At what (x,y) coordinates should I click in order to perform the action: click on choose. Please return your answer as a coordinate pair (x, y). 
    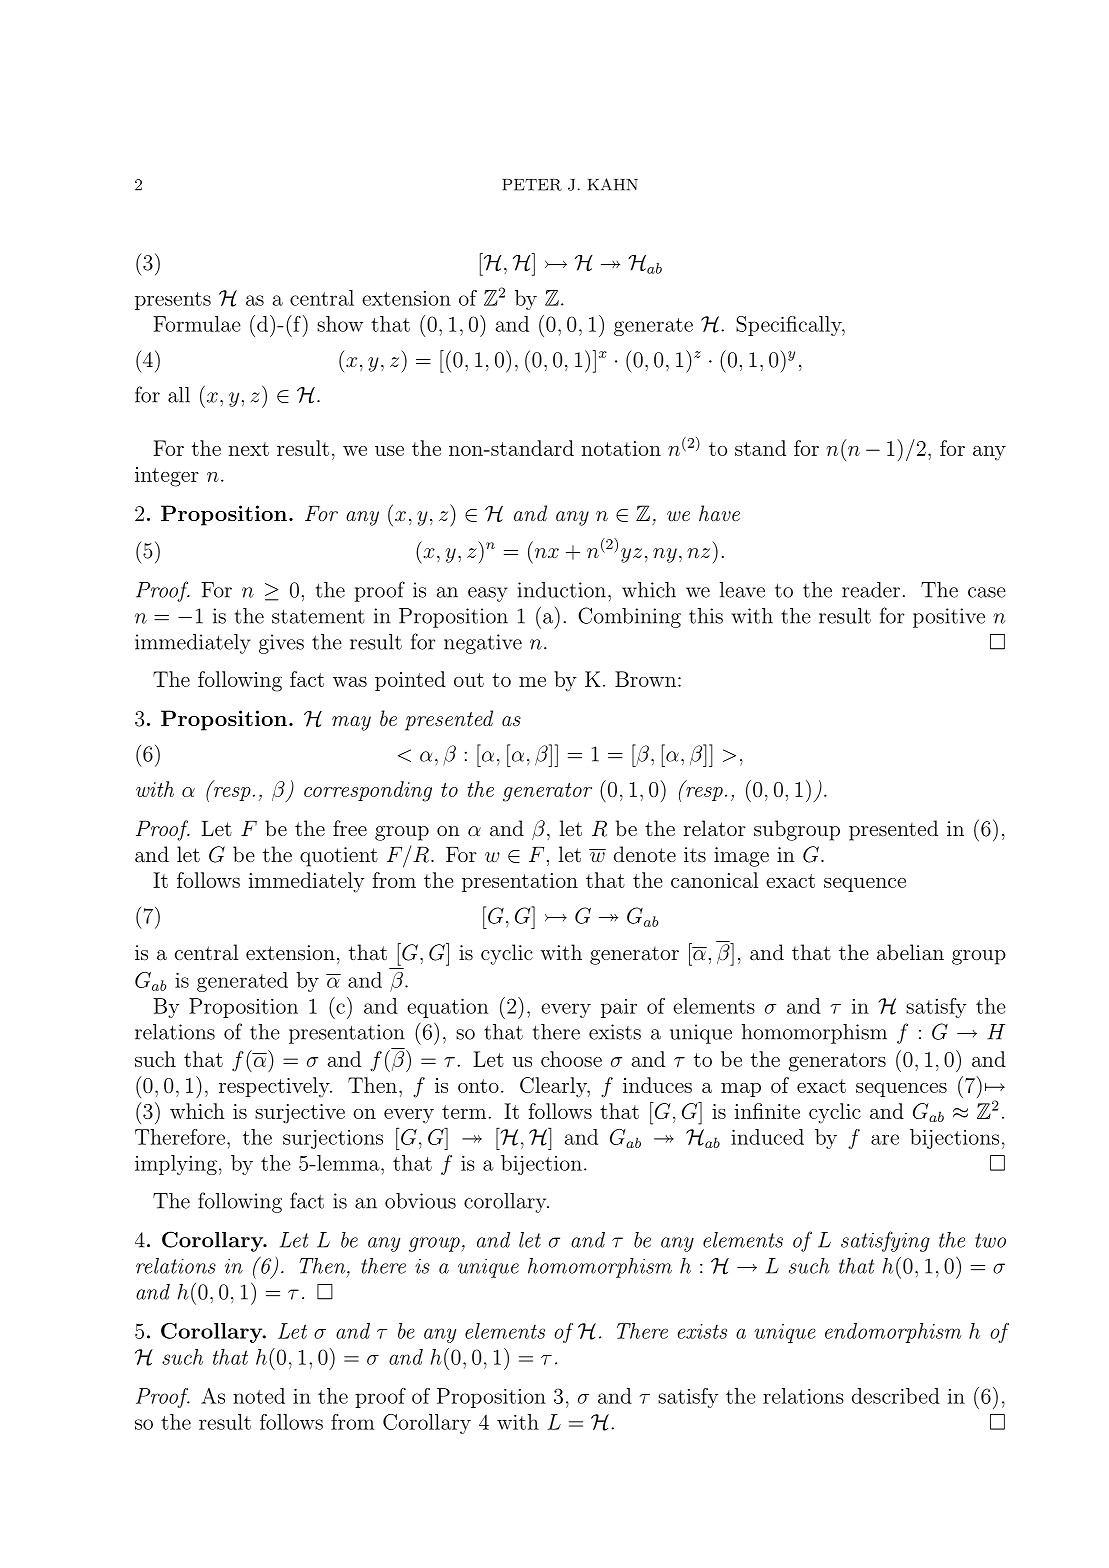
    Looking at the image, I should click on (571, 1059).
